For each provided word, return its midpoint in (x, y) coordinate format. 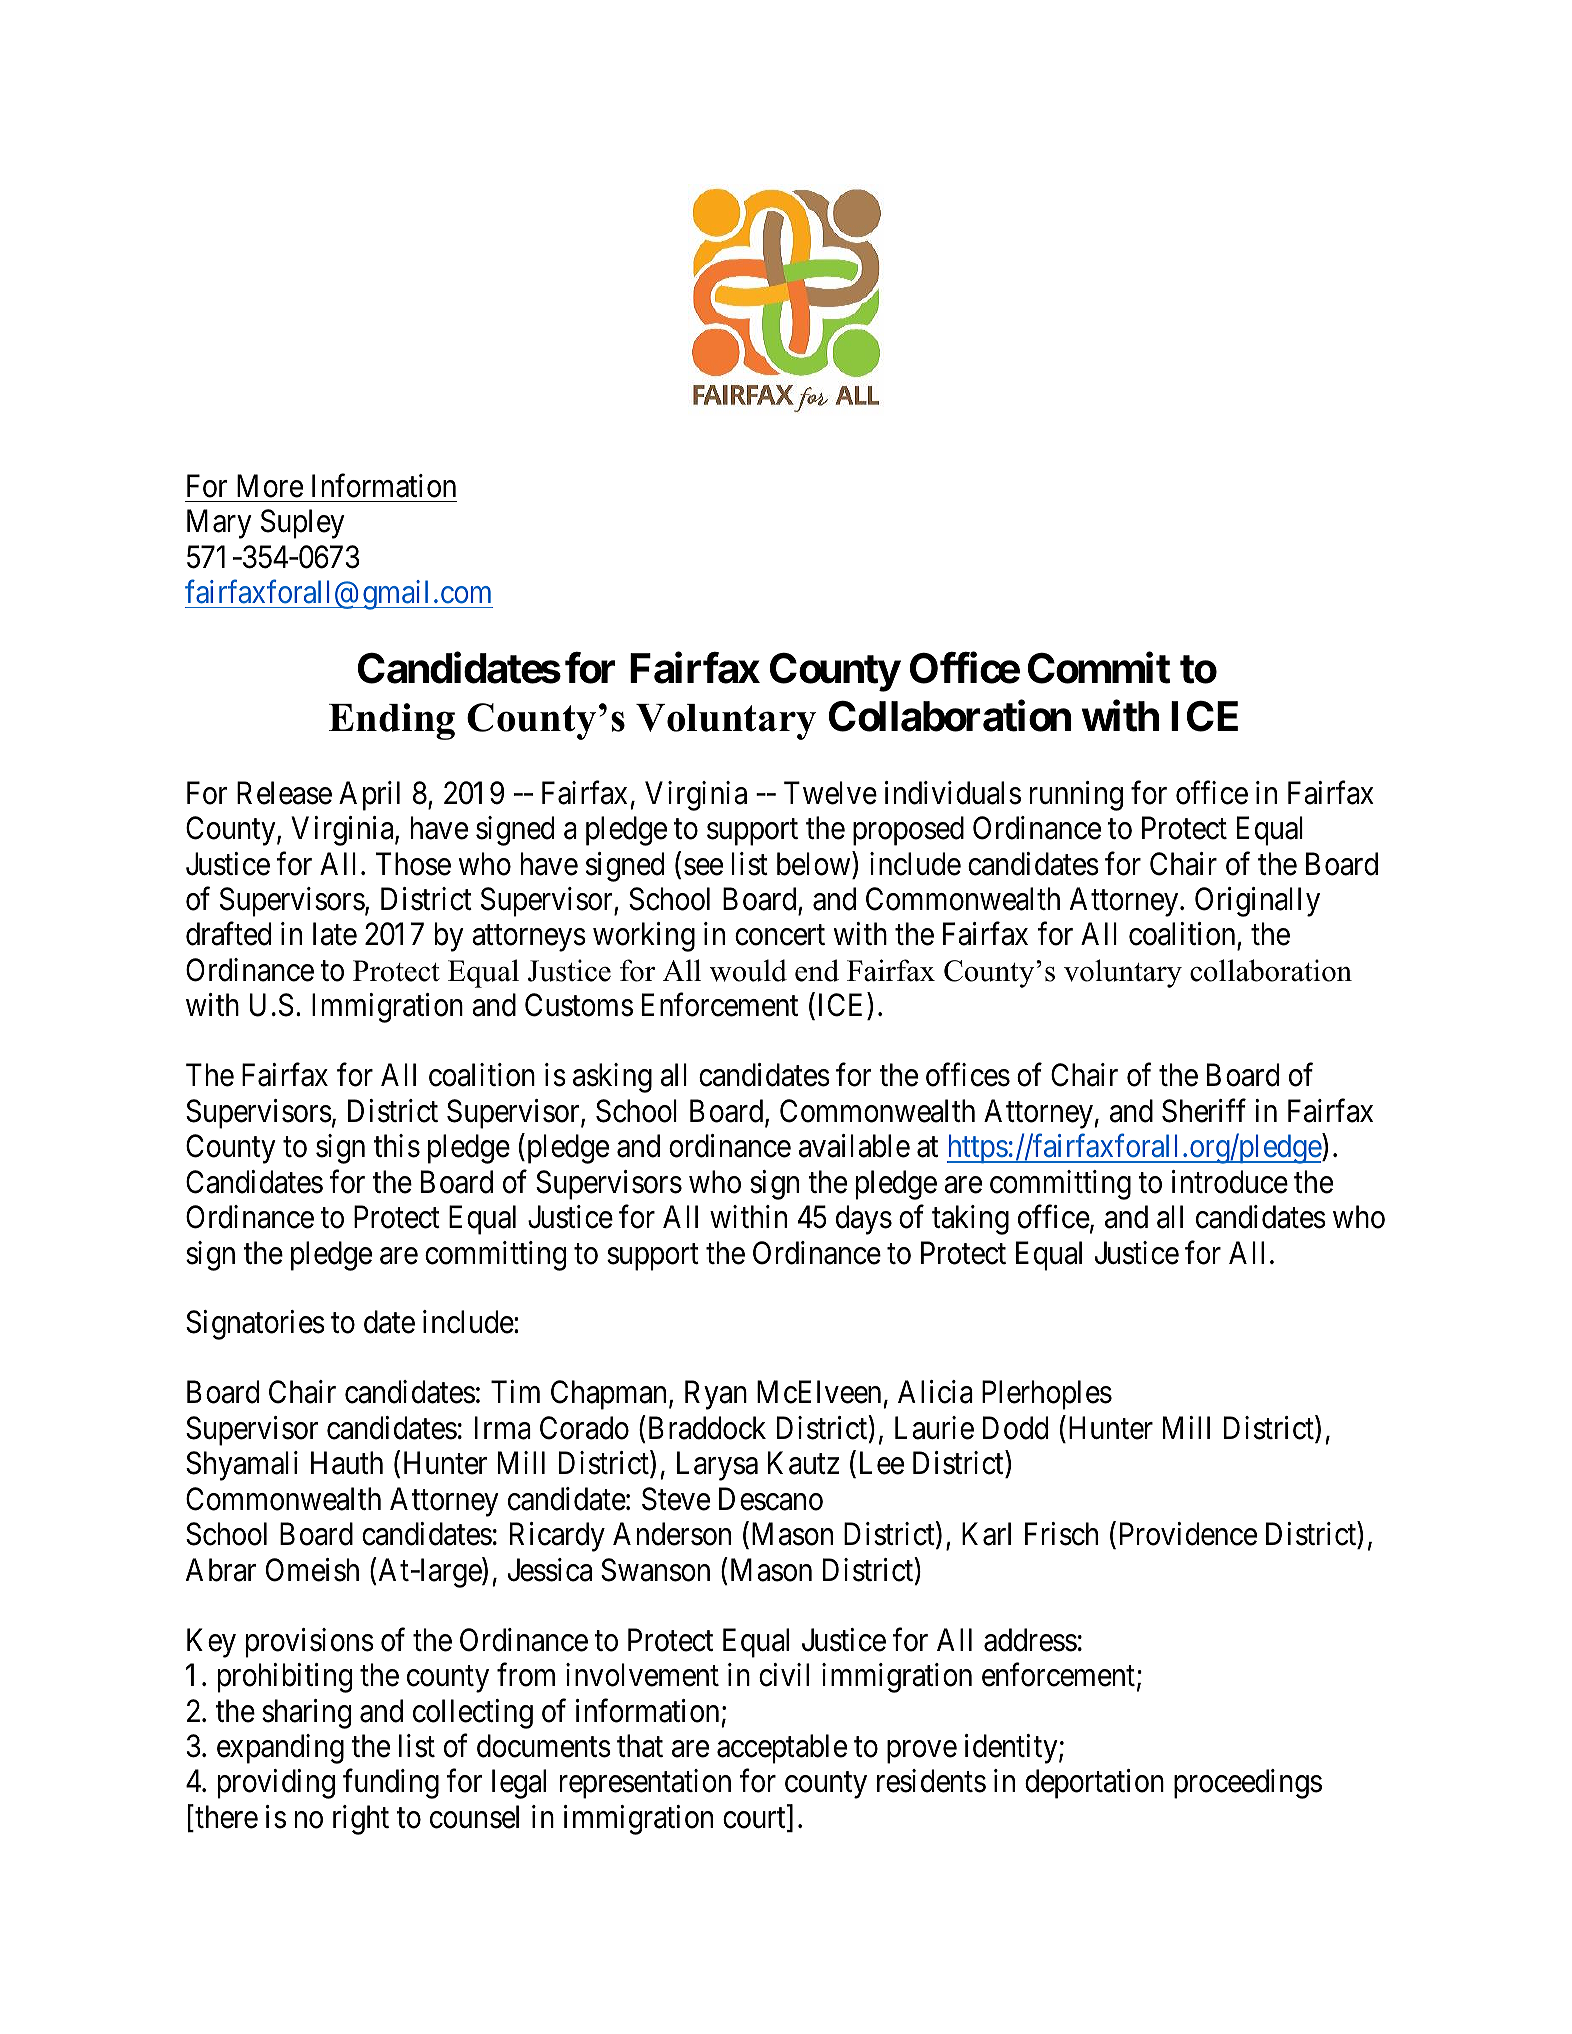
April (369, 796)
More (270, 486)
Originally (1257, 902)
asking (612, 1078)
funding (391, 1784)
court (755, 1819)
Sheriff (1204, 1111)
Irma (503, 1428)
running (1076, 796)
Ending (392, 721)
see (703, 867)
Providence (1188, 1534)
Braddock (707, 1428)
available (854, 1146)
